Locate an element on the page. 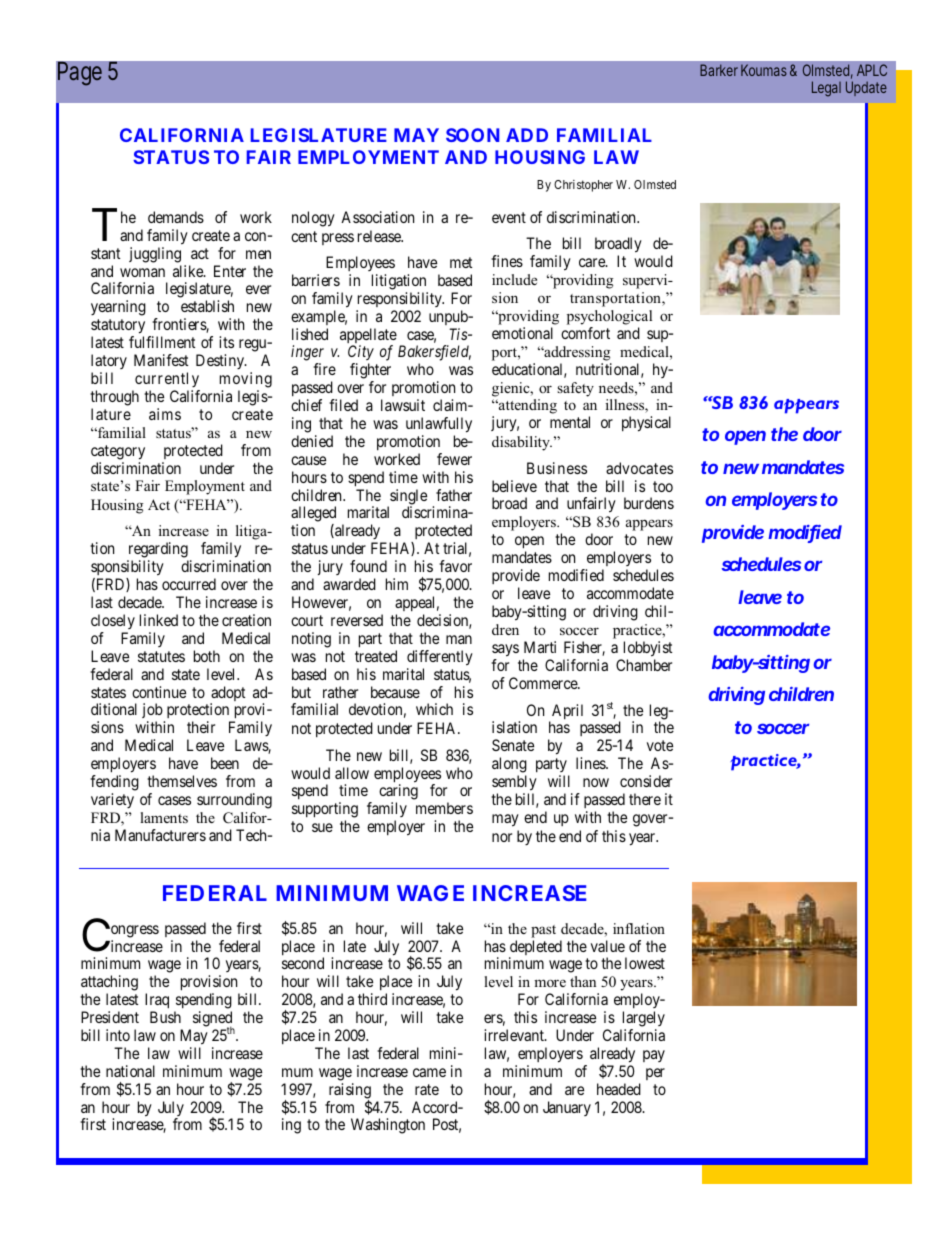 This document has height=1233, width=952. occurred is located at coordinates (189, 584).
